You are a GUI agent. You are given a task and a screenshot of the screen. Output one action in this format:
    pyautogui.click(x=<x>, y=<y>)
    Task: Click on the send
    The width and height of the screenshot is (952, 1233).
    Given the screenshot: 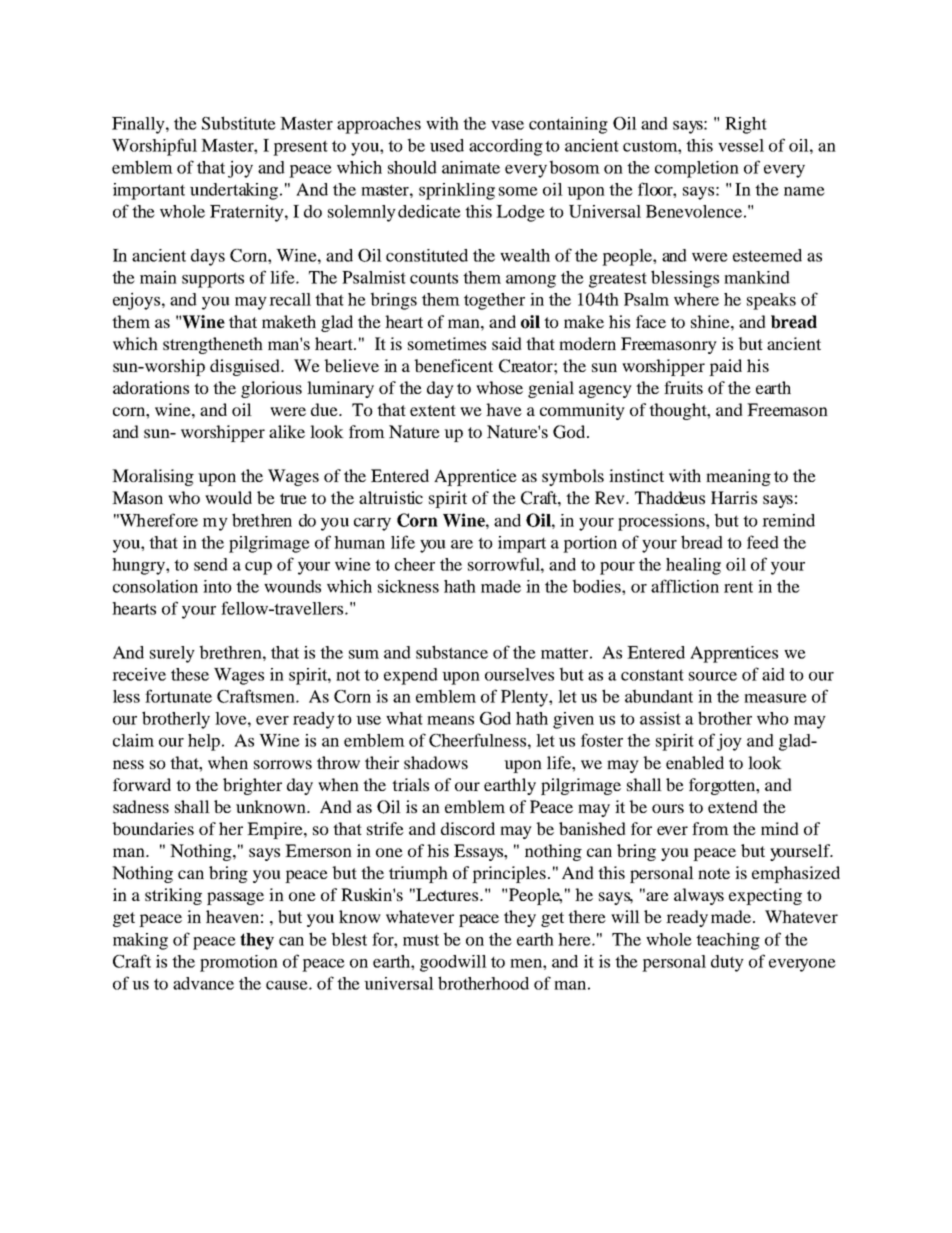 What is the action you would take?
    pyautogui.click(x=211, y=564)
